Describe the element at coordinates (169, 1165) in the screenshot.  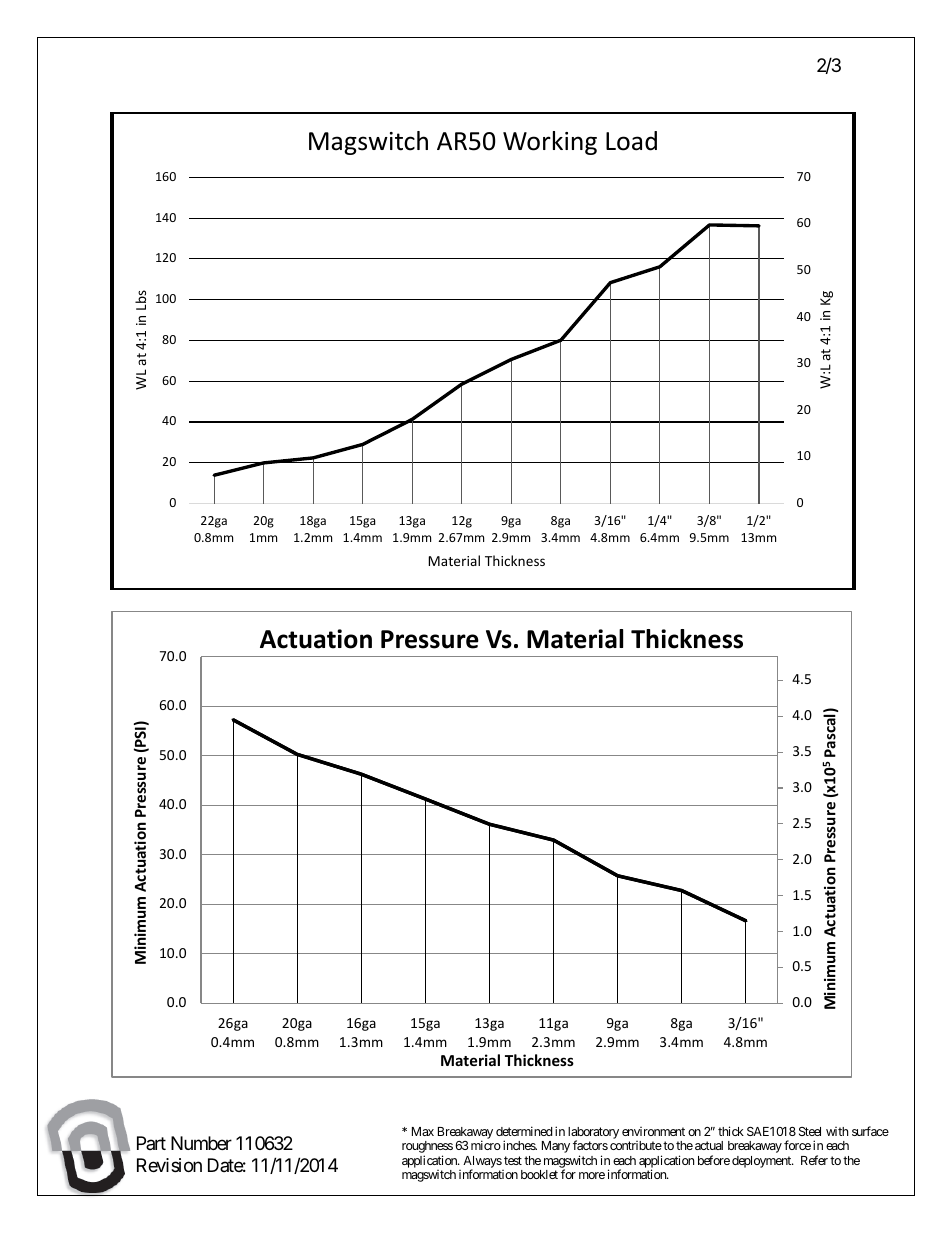
I see `Revision` at that location.
